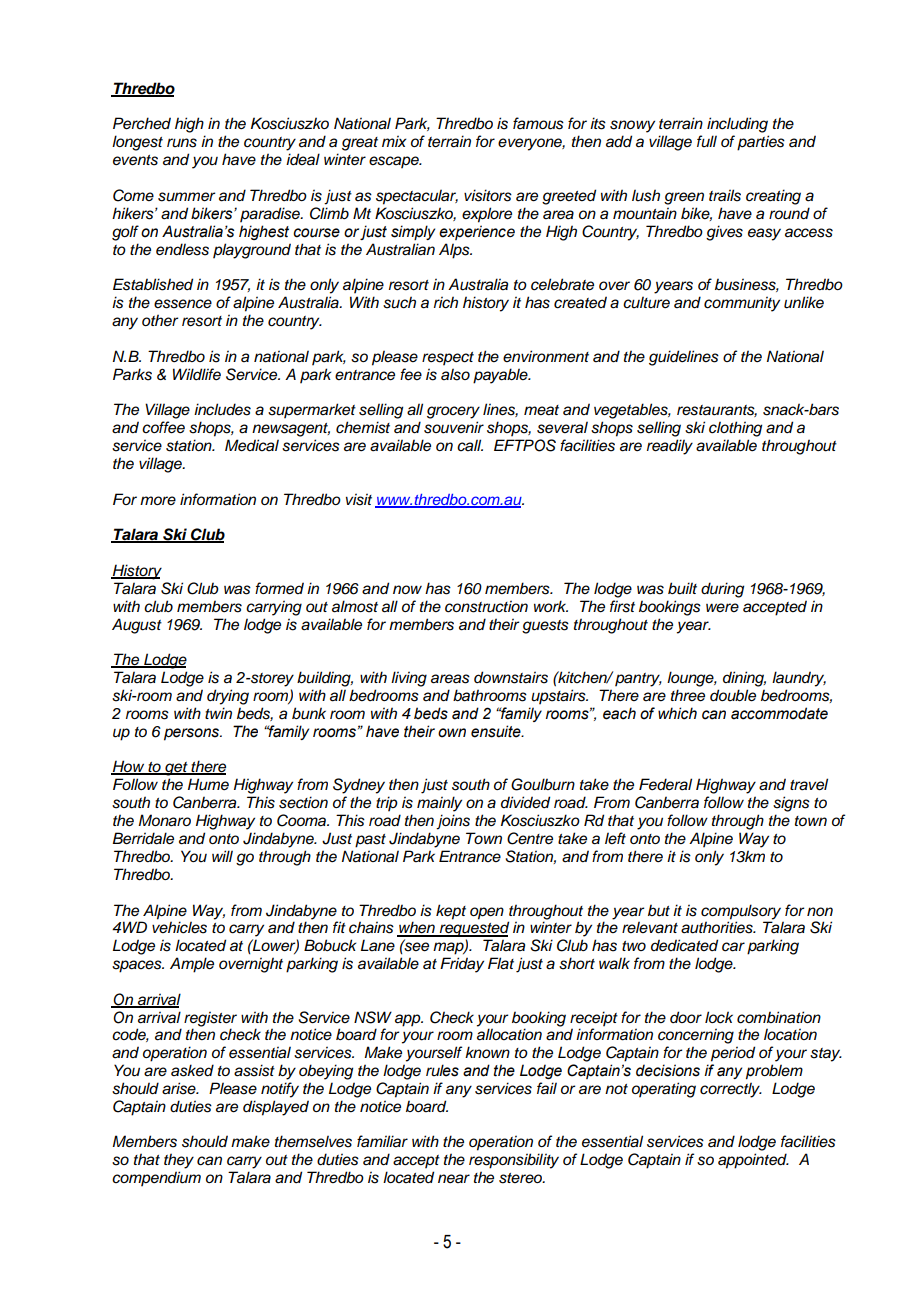 The width and height of the page is (924, 1307). What do you see at coordinates (179, 1161) in the page?
I see `they` at bounding box center [179, 1161].
